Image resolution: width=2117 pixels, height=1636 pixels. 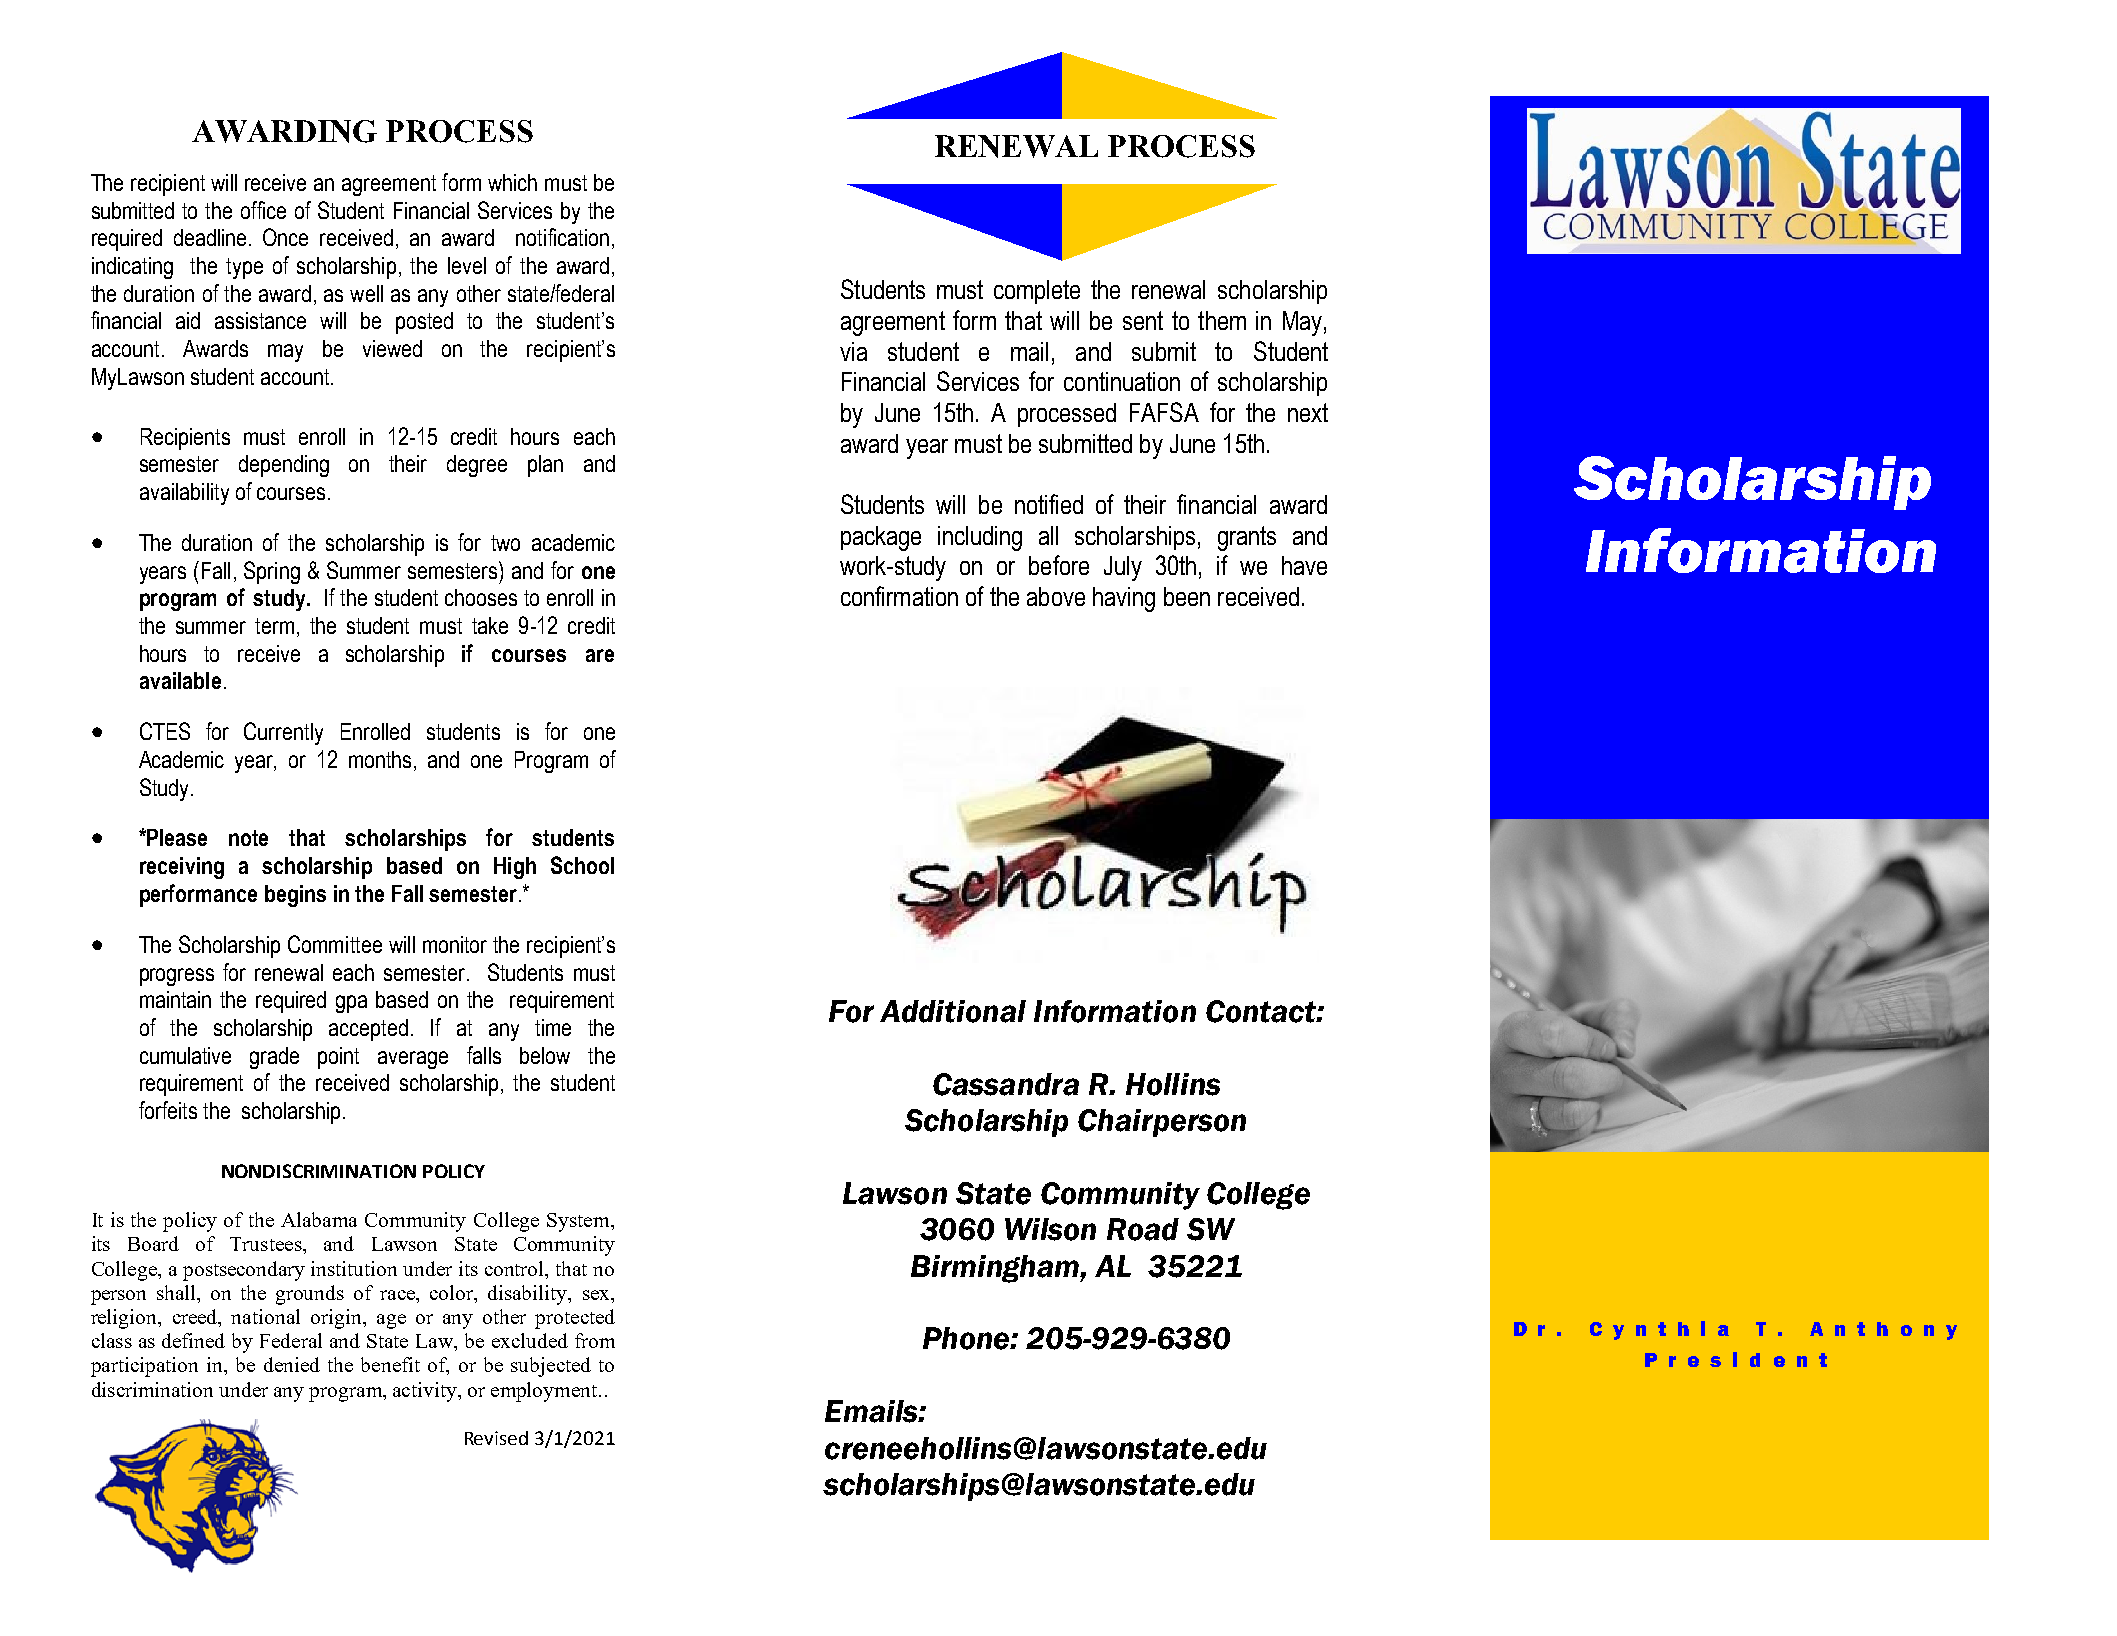 What do you see at coordinates (1124, 599) in the screenshot?
I see `having` at bounding box center [1124, 599].
